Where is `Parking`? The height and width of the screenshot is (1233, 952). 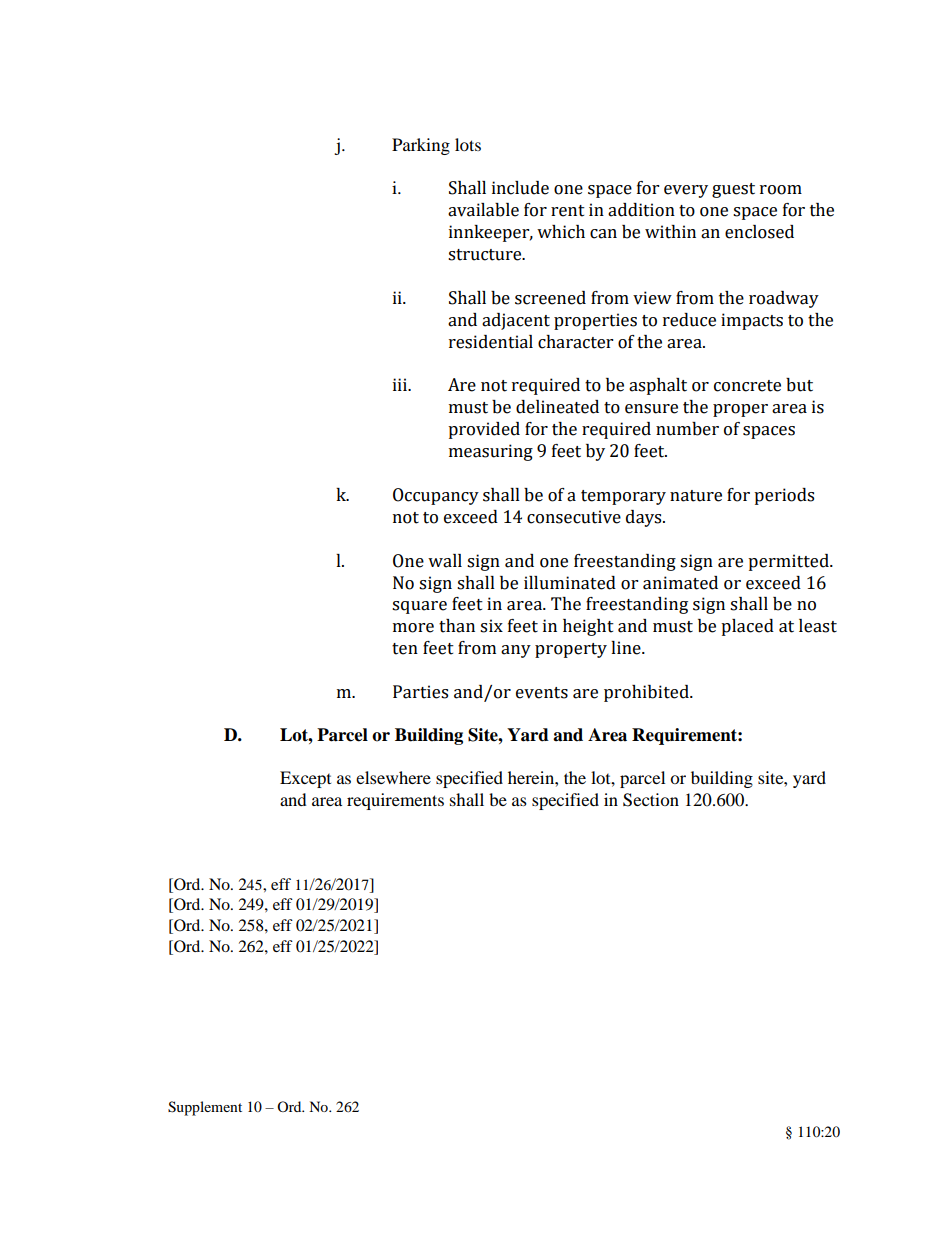 Parking is located at coordinates (421, 146).
